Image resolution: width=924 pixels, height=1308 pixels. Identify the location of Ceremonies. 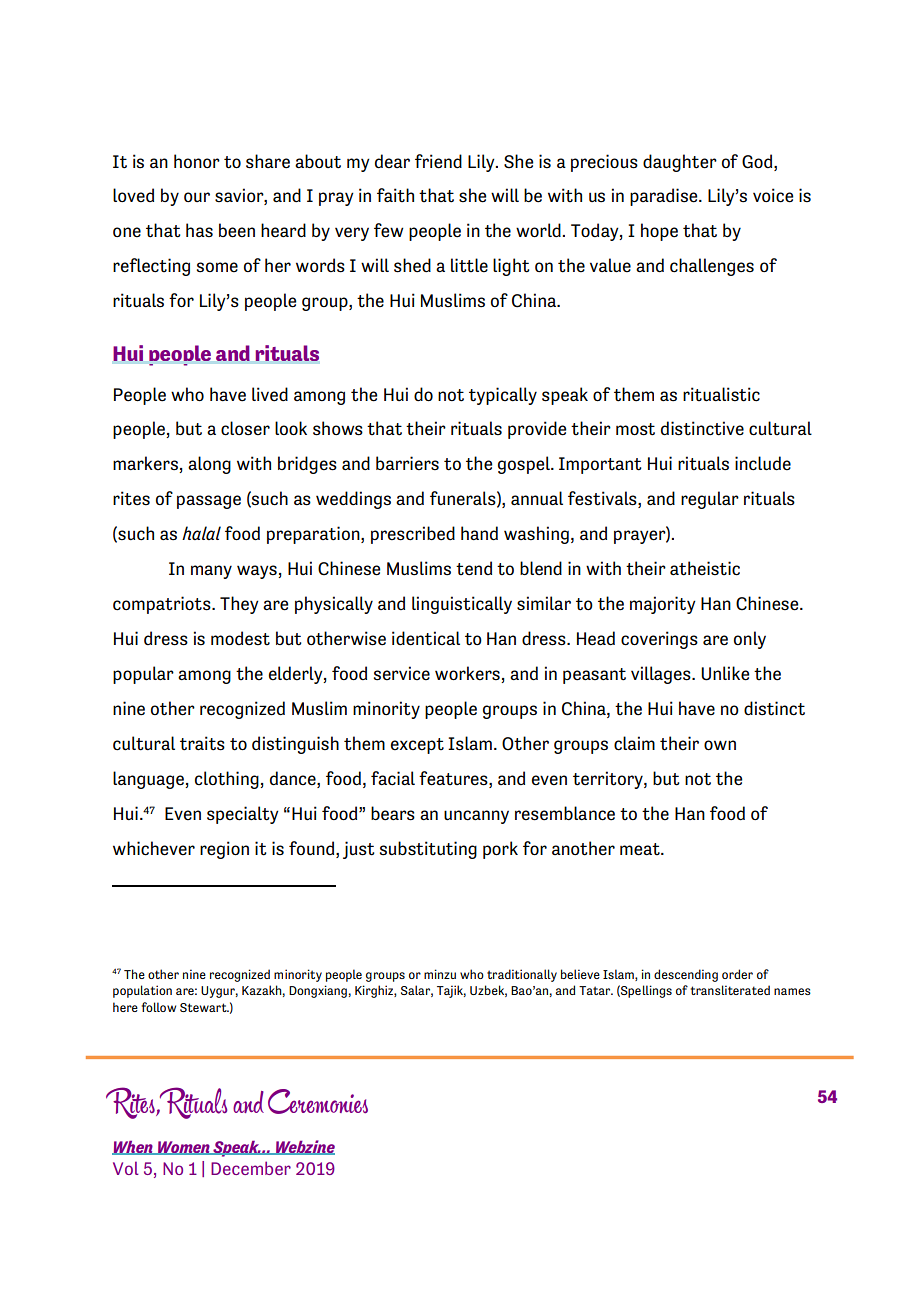
(318, 1101).
